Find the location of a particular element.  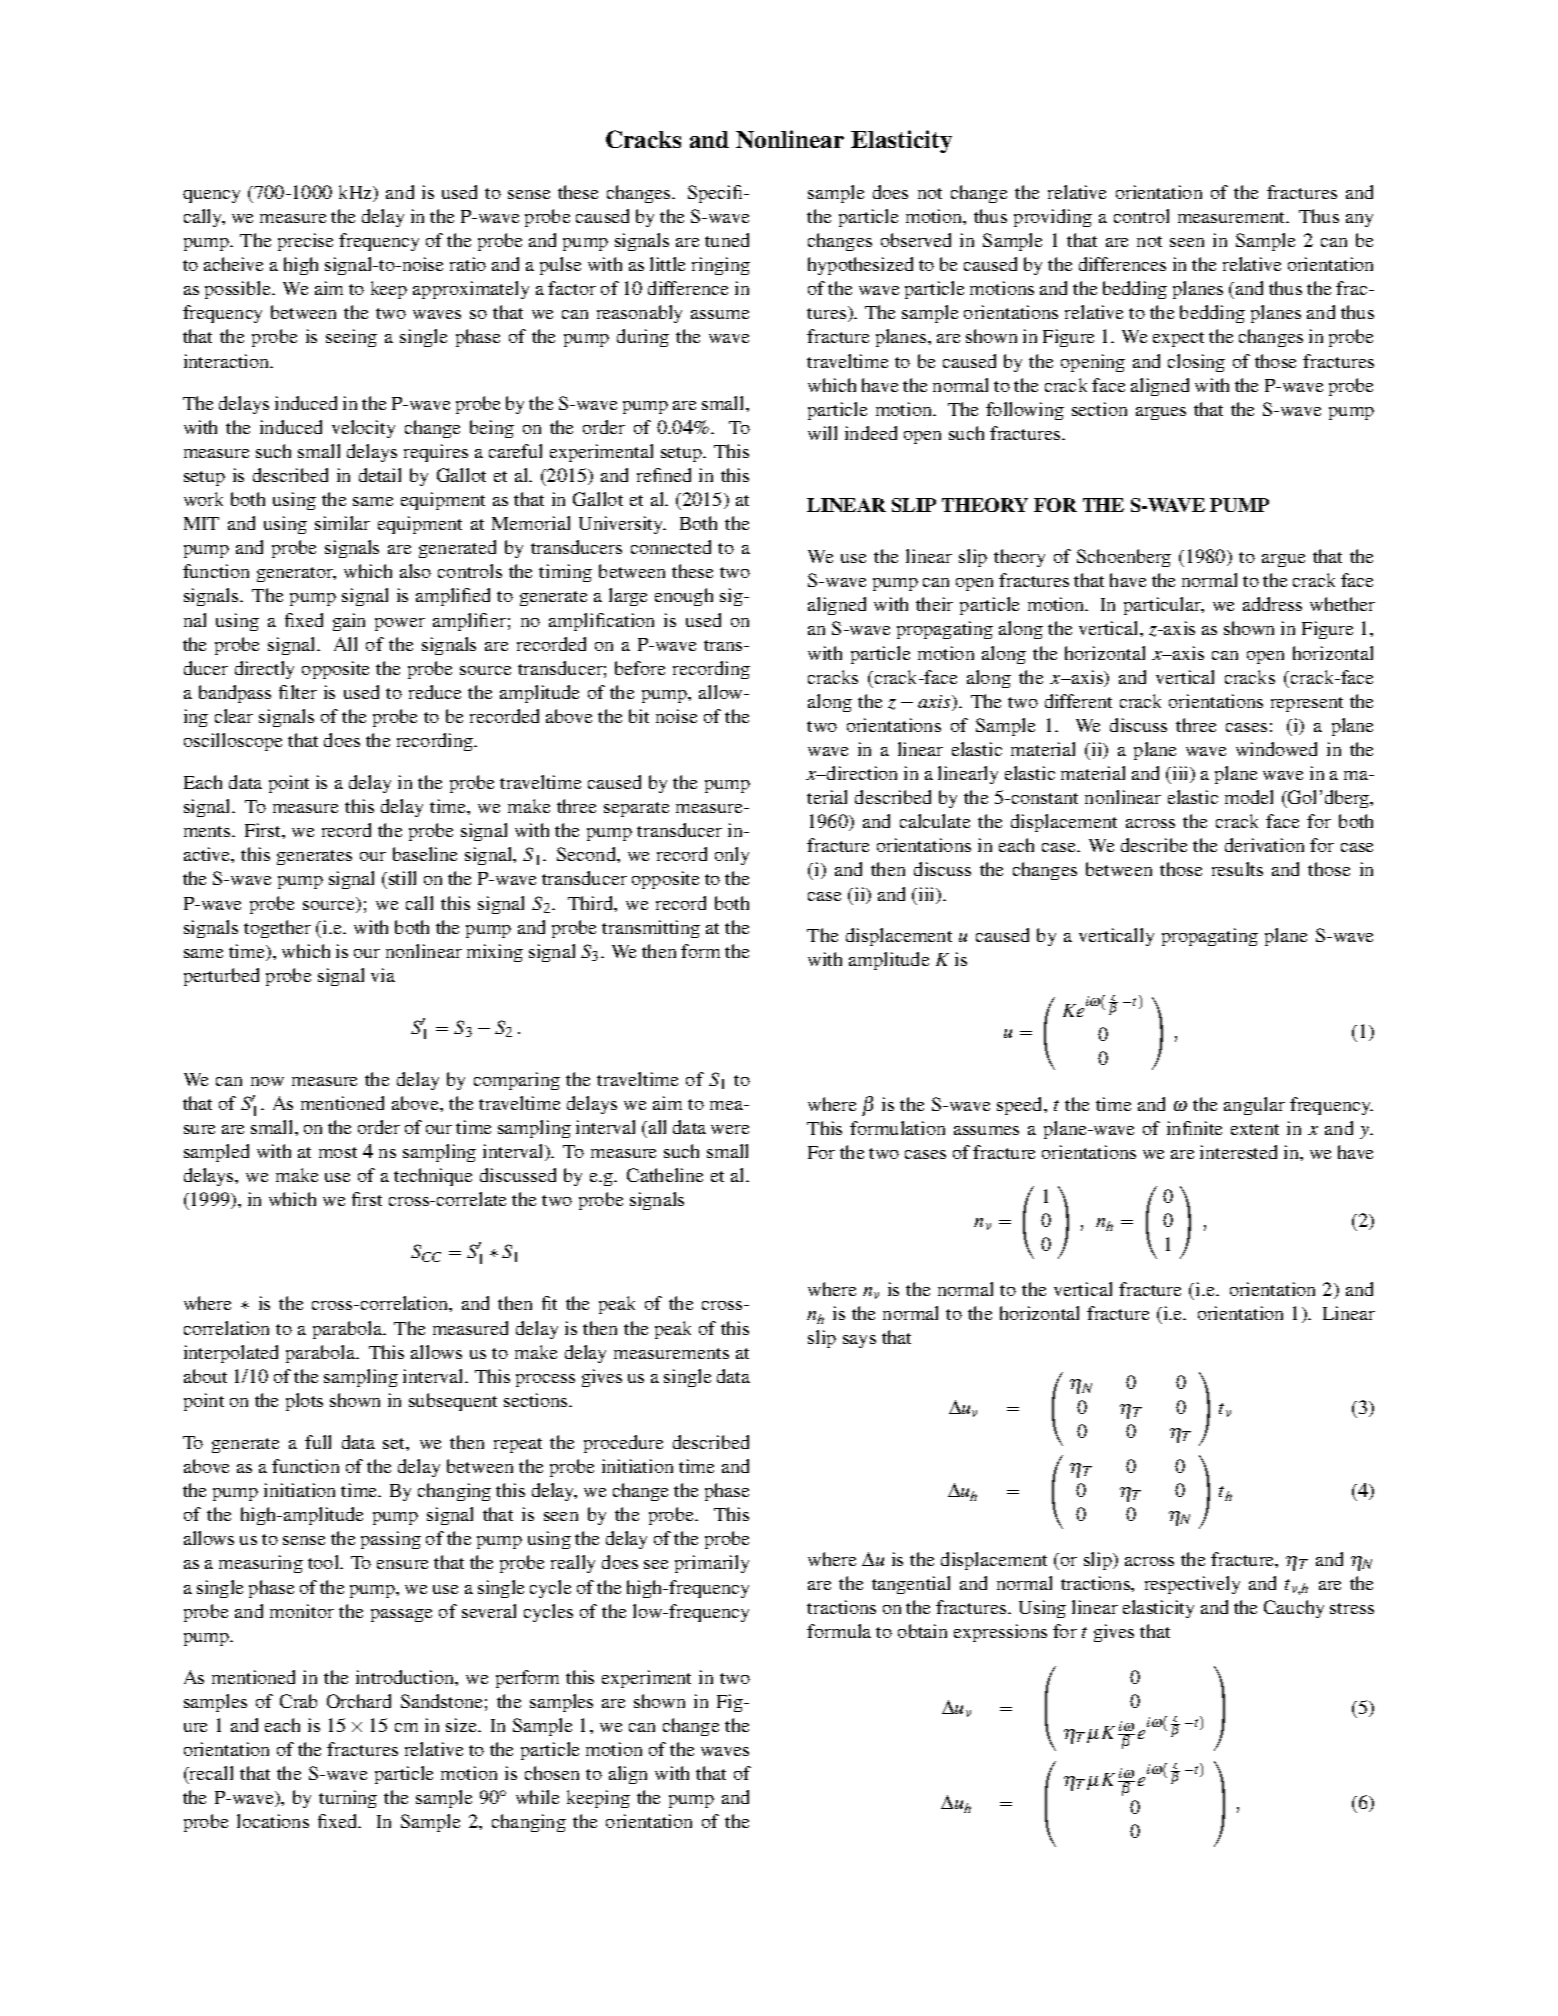

angular is located at coordinates (1254, 1106).
